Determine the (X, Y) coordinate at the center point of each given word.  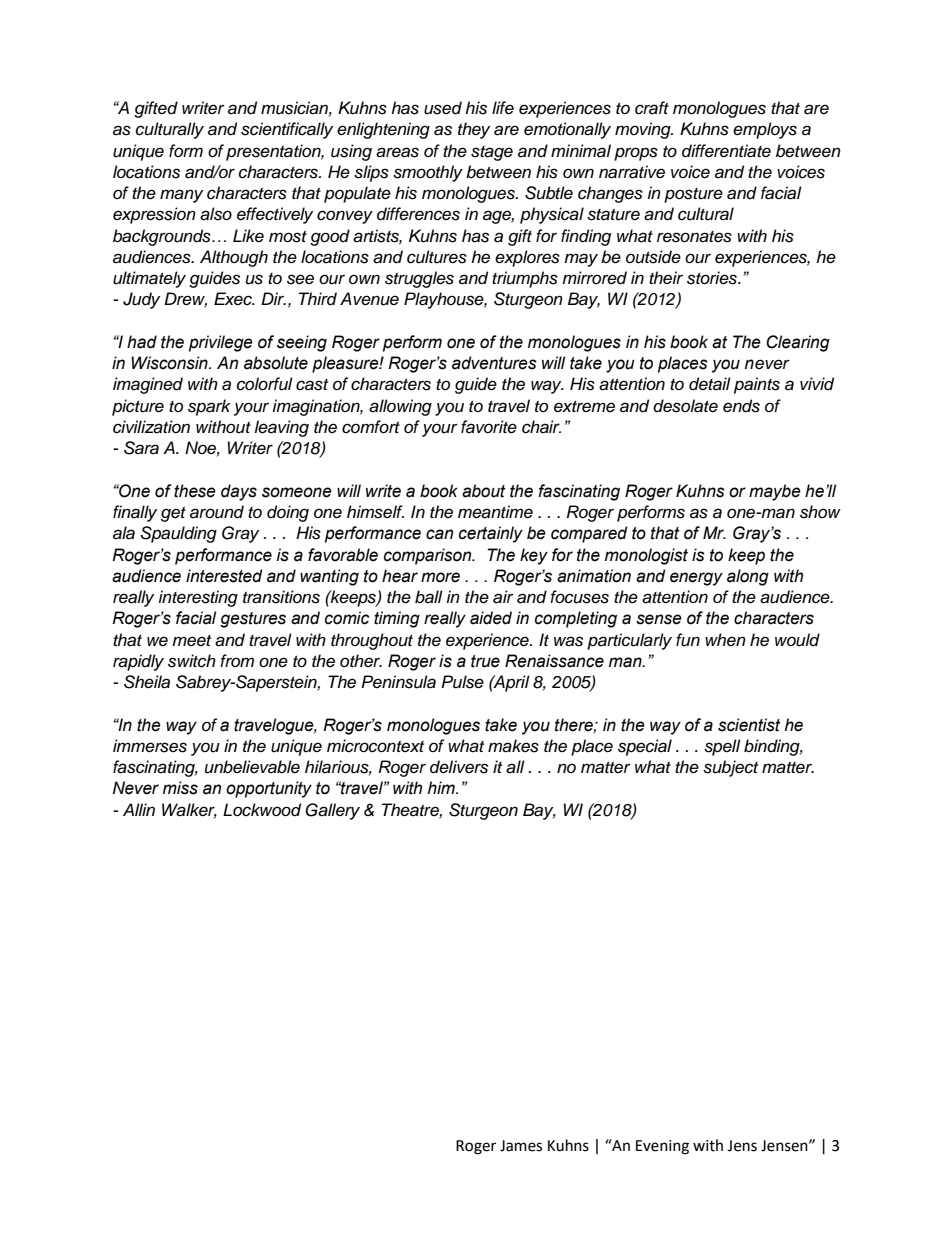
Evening (662, 1147)
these (195, 491)
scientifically (287, 130)
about (484, 491)
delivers (459, 767)
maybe (775, 492)
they (474, 130)
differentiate (726, 151)
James (521, 1146)
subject (730, 768)
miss (180, 788)
